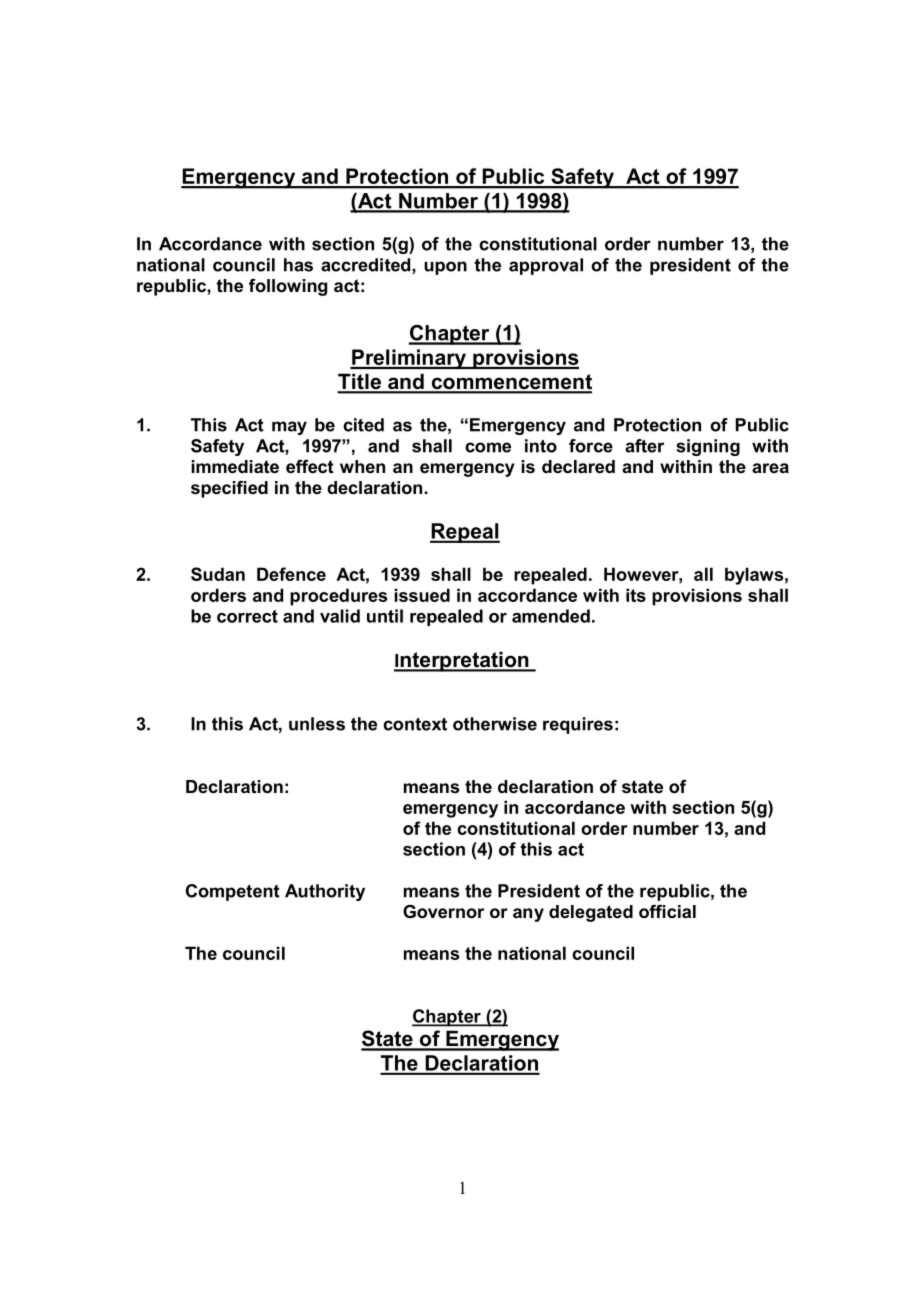 Image resolution: width=924 pixels, height=1308 pixels. I want to click on Authority, so click(325, 892).
